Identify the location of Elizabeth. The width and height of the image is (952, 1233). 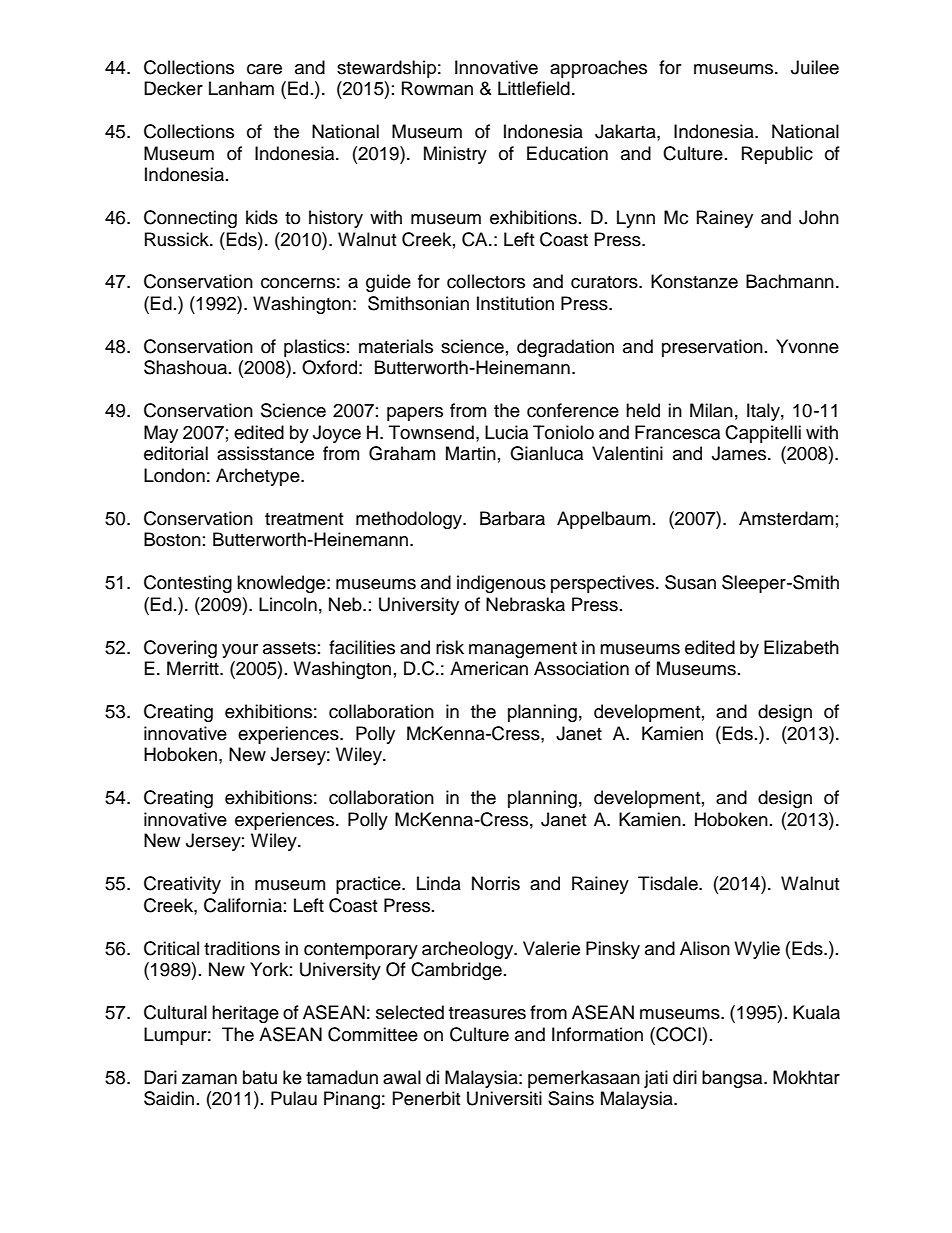
(801, 647).
